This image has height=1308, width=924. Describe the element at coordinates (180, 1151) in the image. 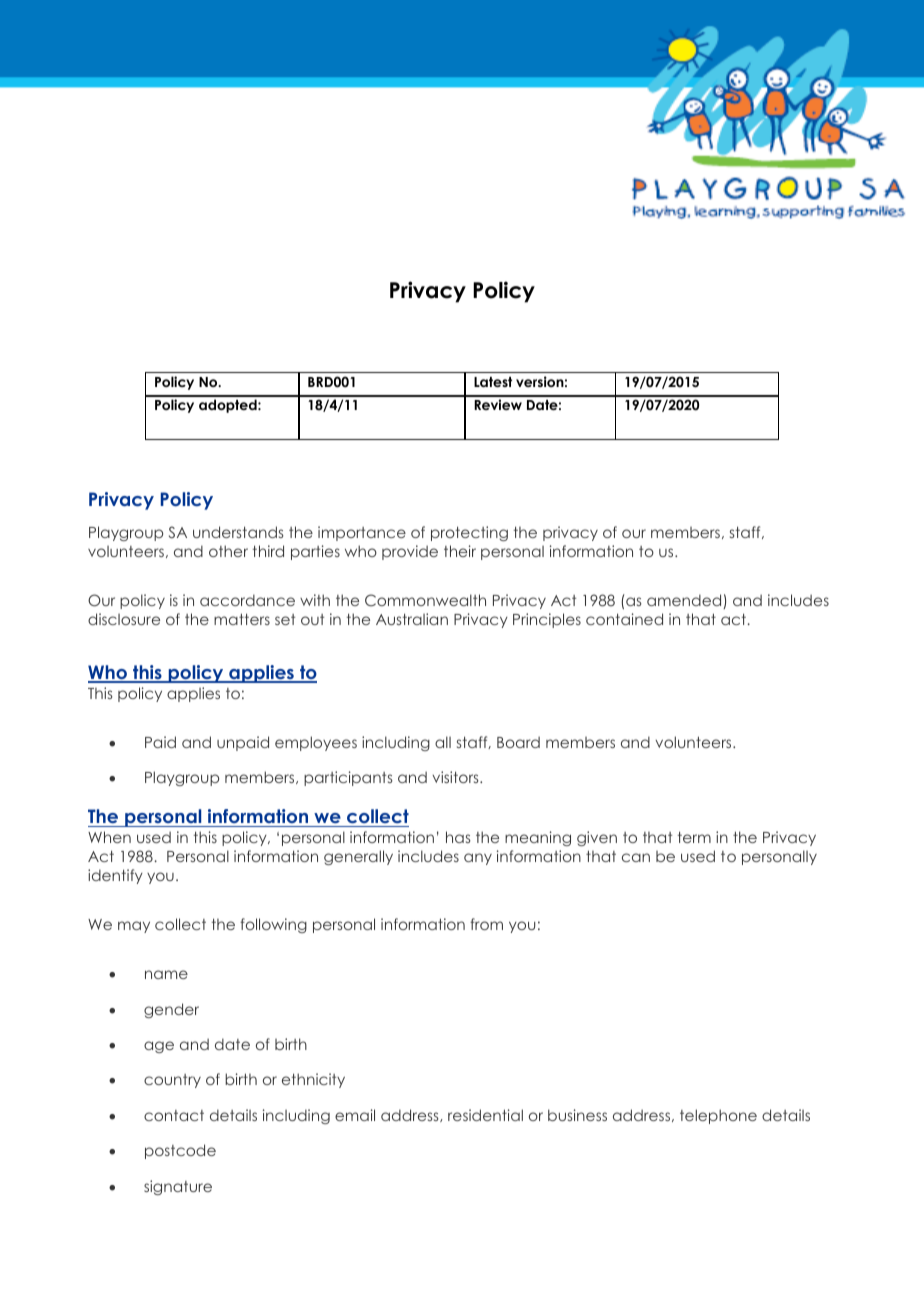

I see `postcode` at that location.
